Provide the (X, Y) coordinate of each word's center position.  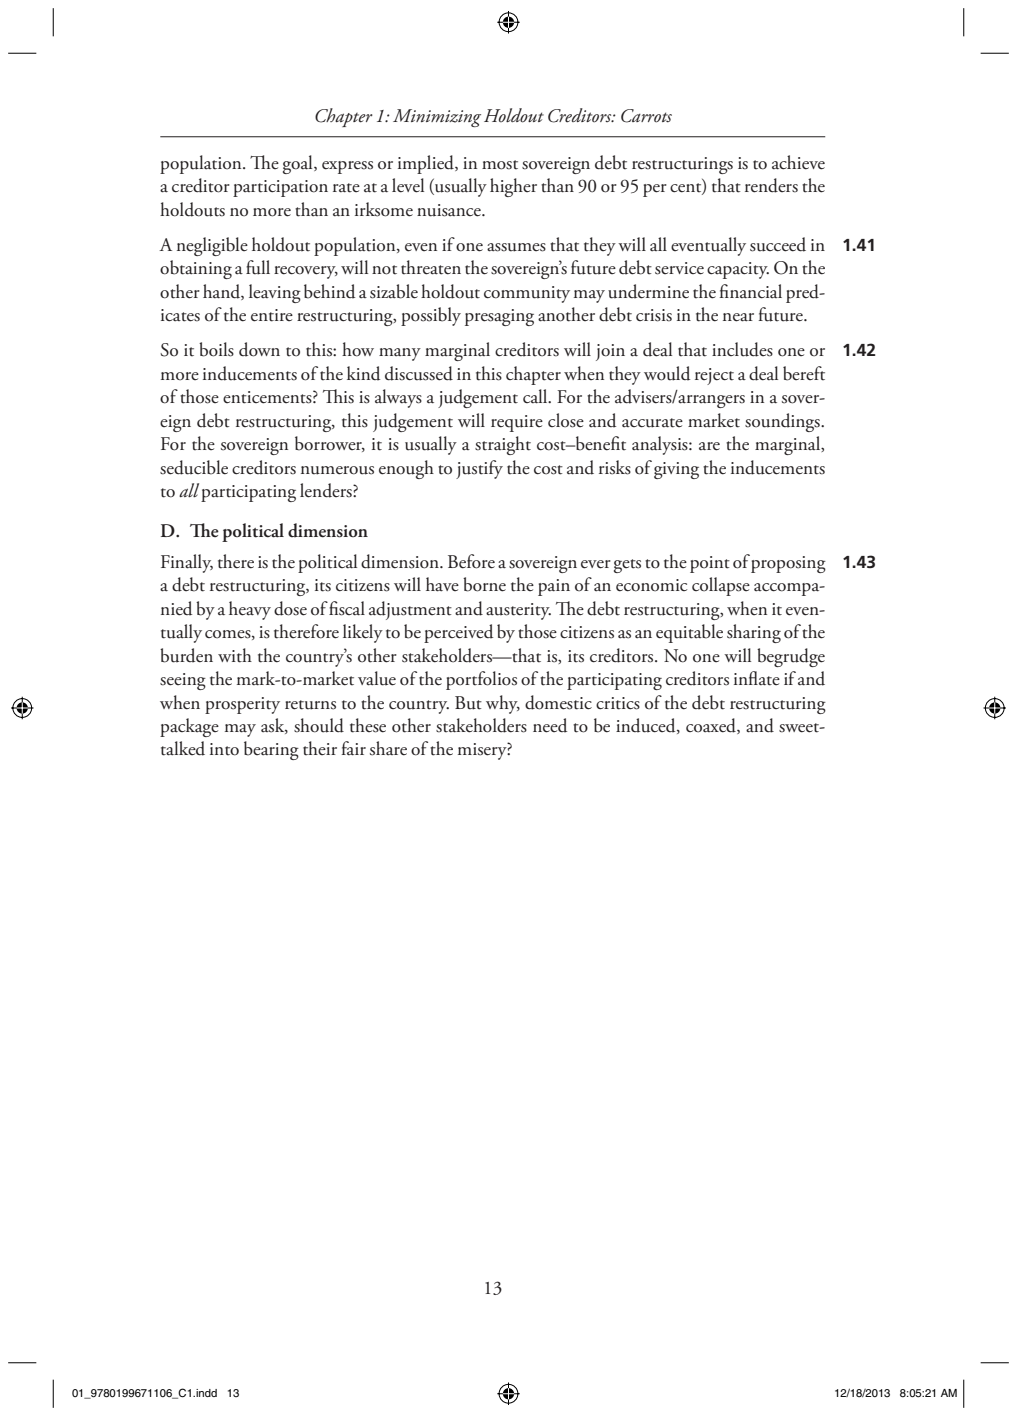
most (500, 165)
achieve (798, 162)
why (503, 704)
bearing (271, 750)
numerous (337, 470)
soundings (783, 422)
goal (299, 164)
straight (503, 445)
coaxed (712, 726)
